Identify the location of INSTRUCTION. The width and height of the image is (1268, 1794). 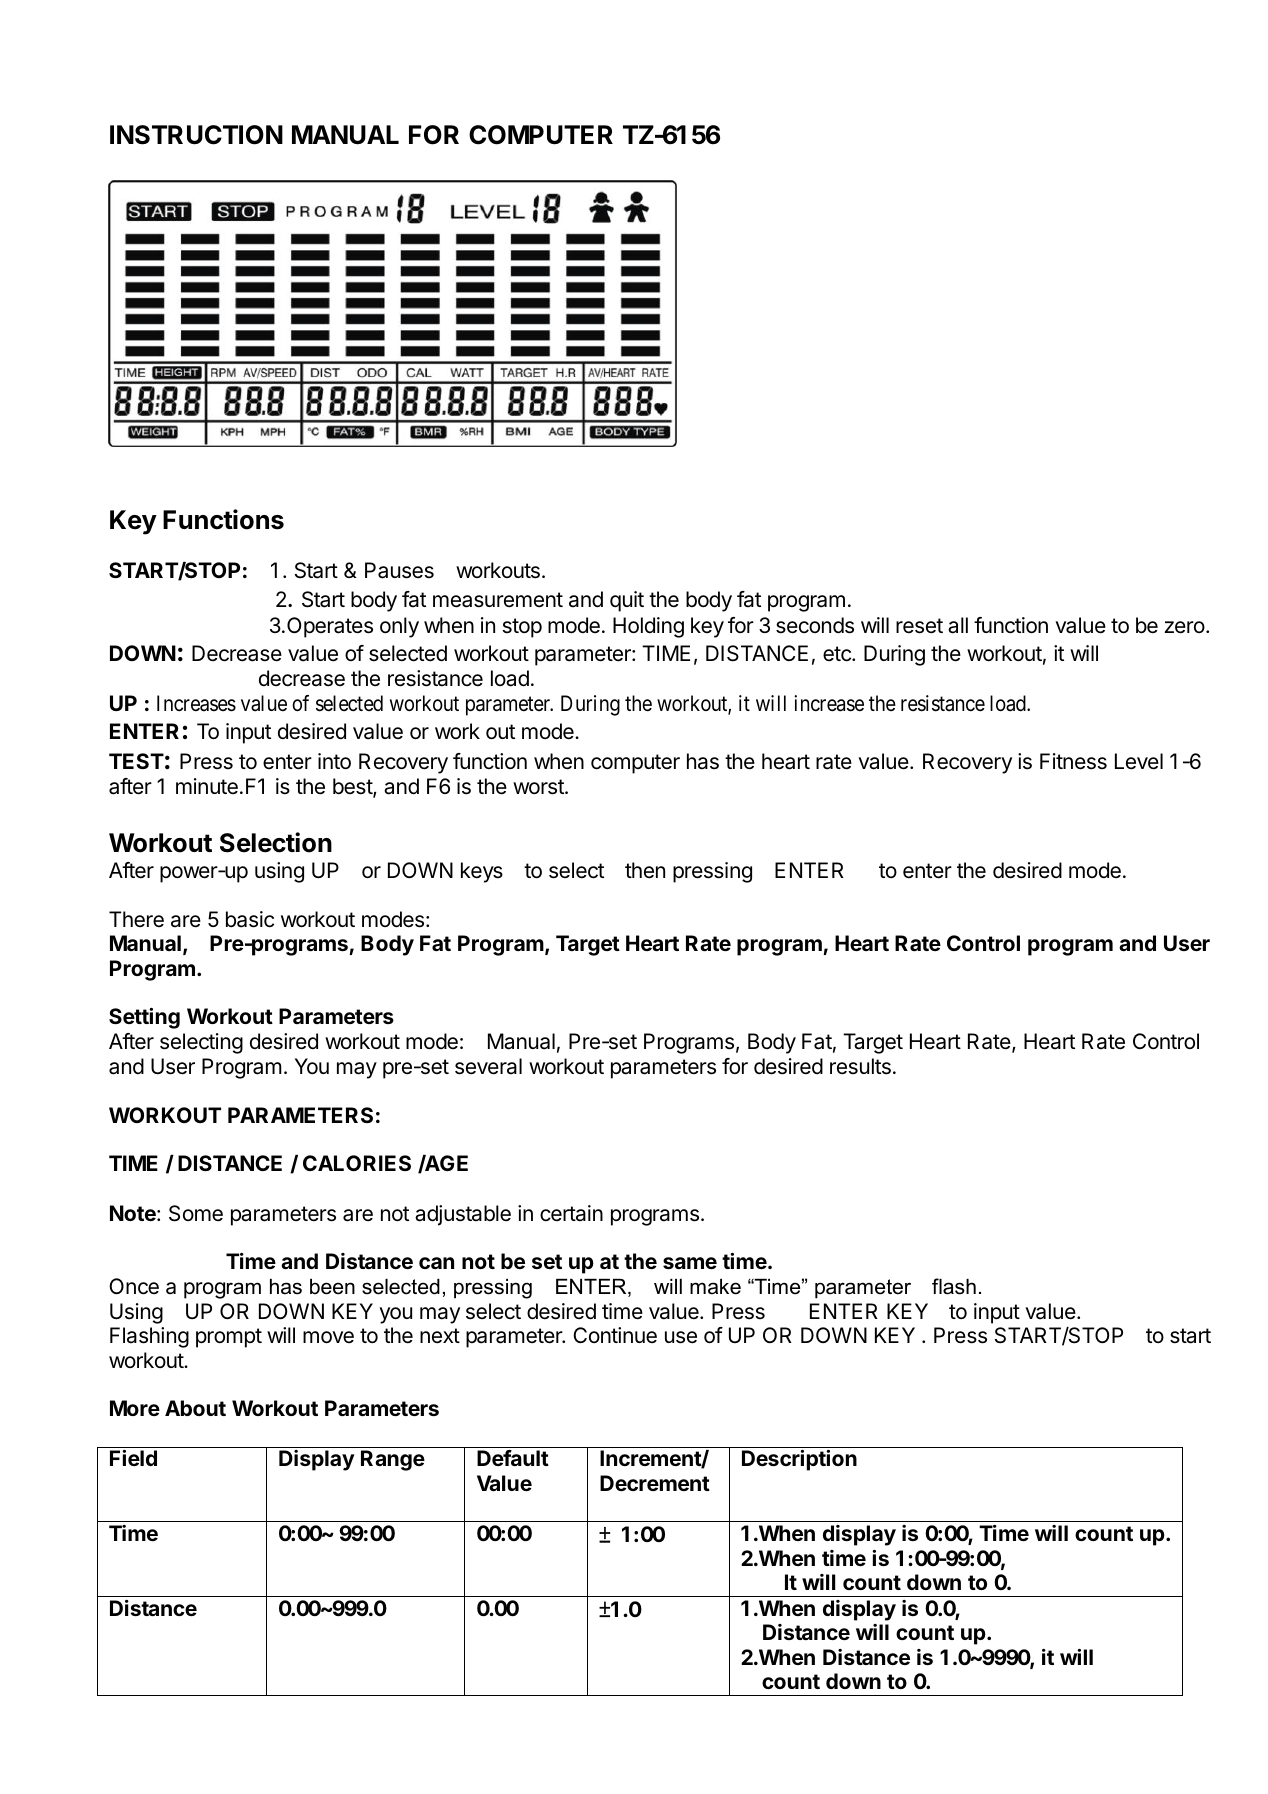
(196, 135).
